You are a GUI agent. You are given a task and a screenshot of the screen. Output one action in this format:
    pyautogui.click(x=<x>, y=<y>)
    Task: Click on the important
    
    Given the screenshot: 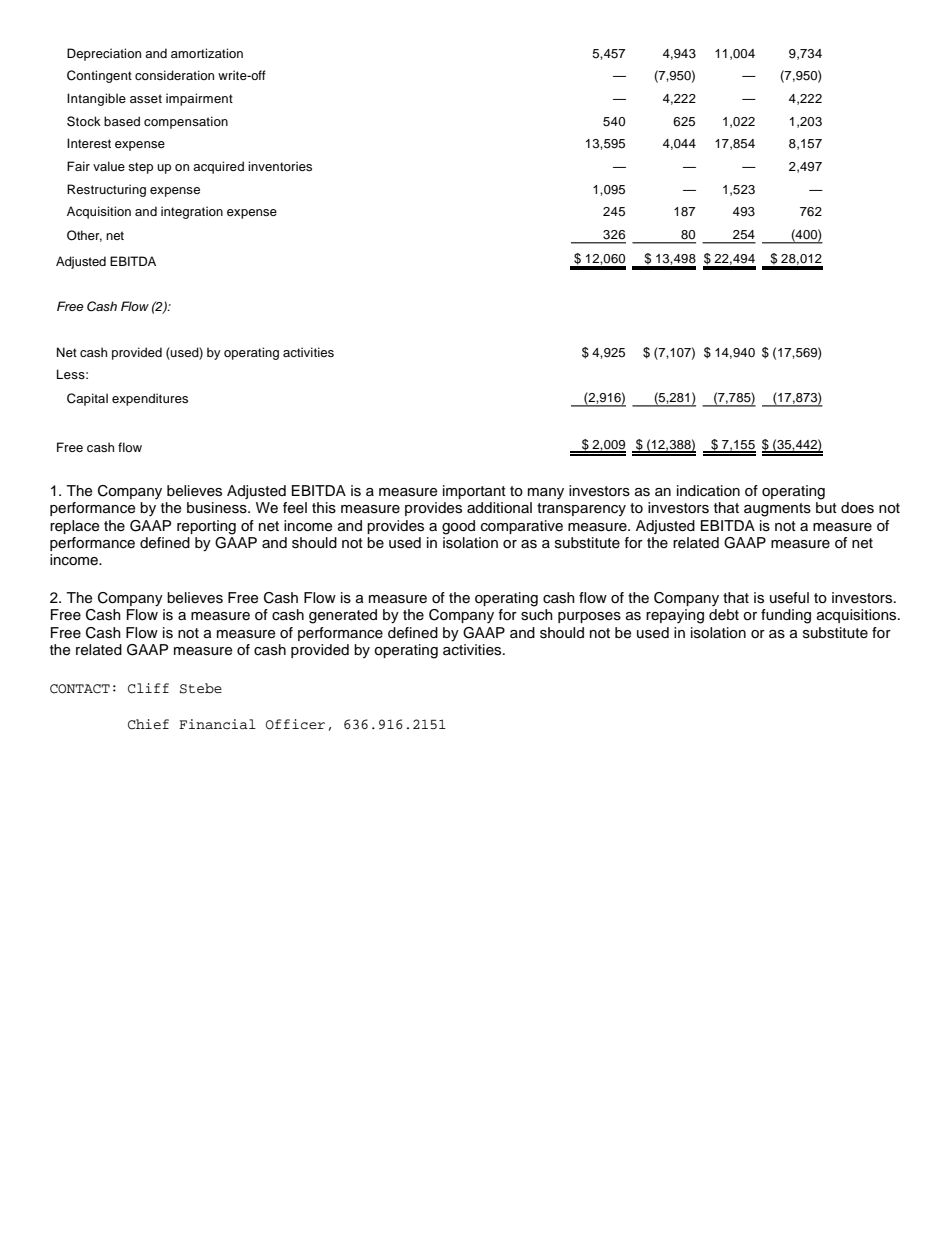 What is the action you would take?
    pyautogui.click(x=474, y=492)
